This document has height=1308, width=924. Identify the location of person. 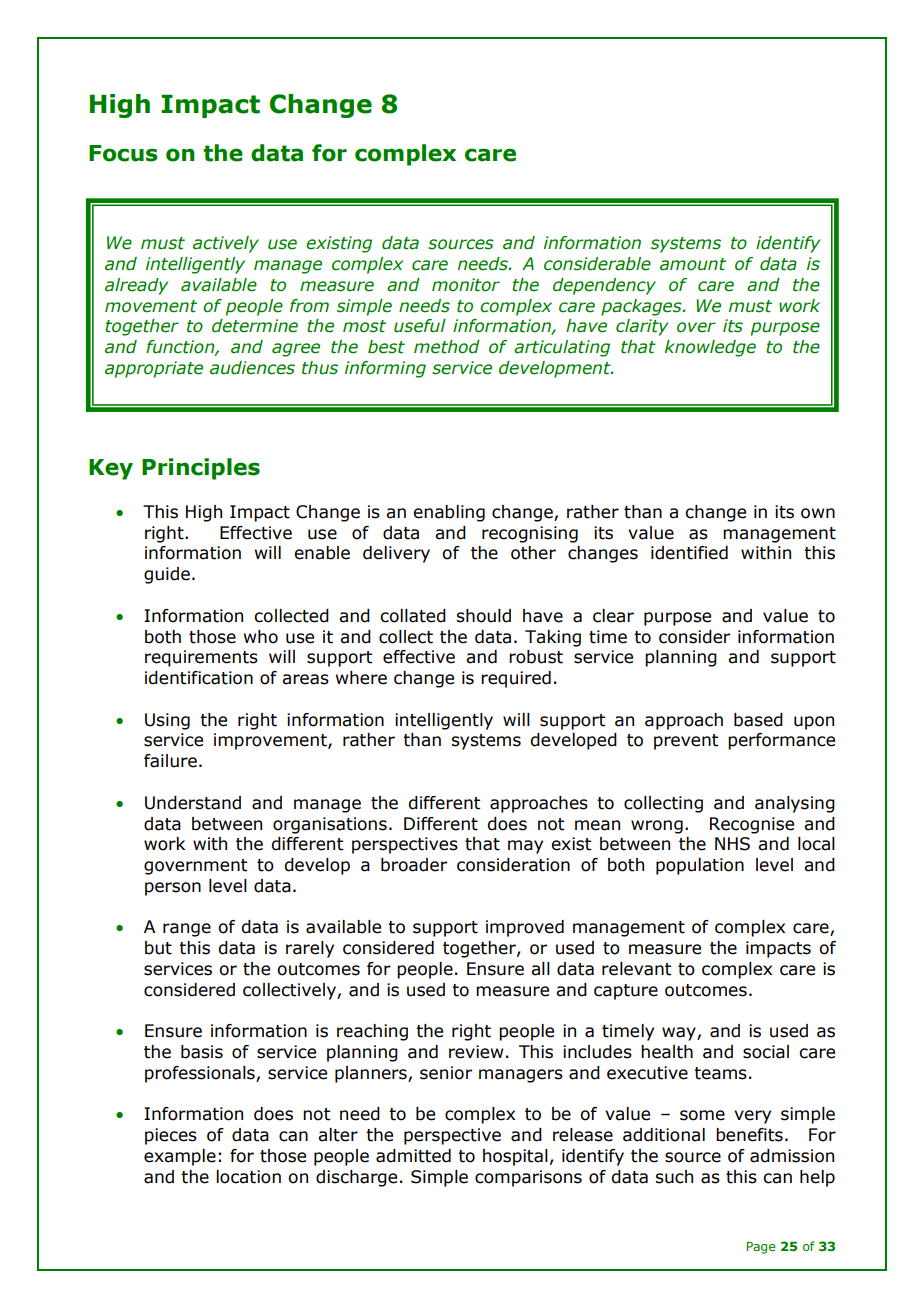
(173, 889).
